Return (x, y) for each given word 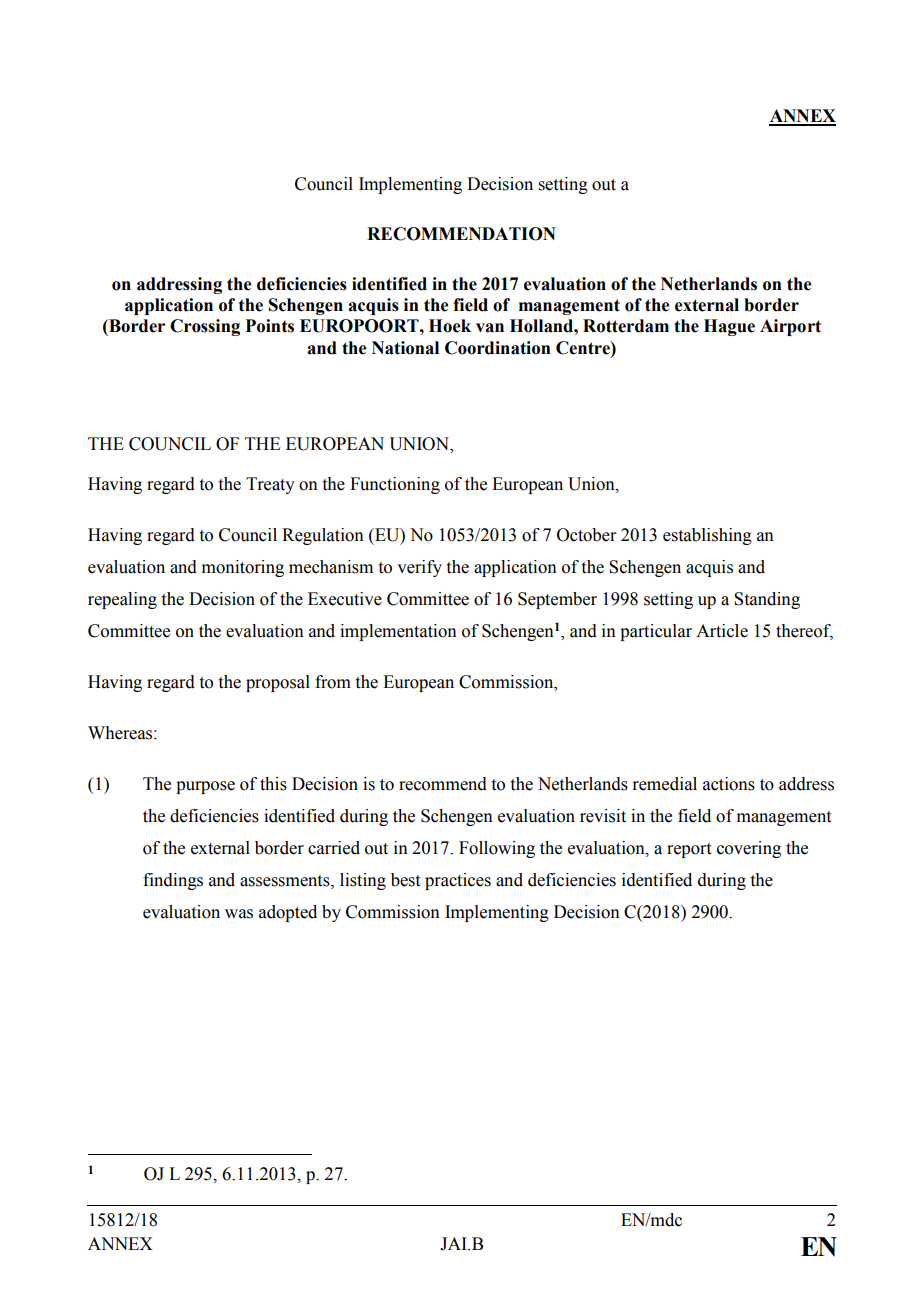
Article (722, 631)
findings (173, 881)
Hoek (450, 326)
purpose (205, 787)
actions (729, 784)
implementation (398, 632)
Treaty (270, 485)
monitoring (243, 568)
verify (419, 568)
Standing (767, 600)
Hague (729, 327)
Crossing (205, 327)
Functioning (395, 485)
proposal (278, 683)
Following (497, 849)
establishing (707, 536)
